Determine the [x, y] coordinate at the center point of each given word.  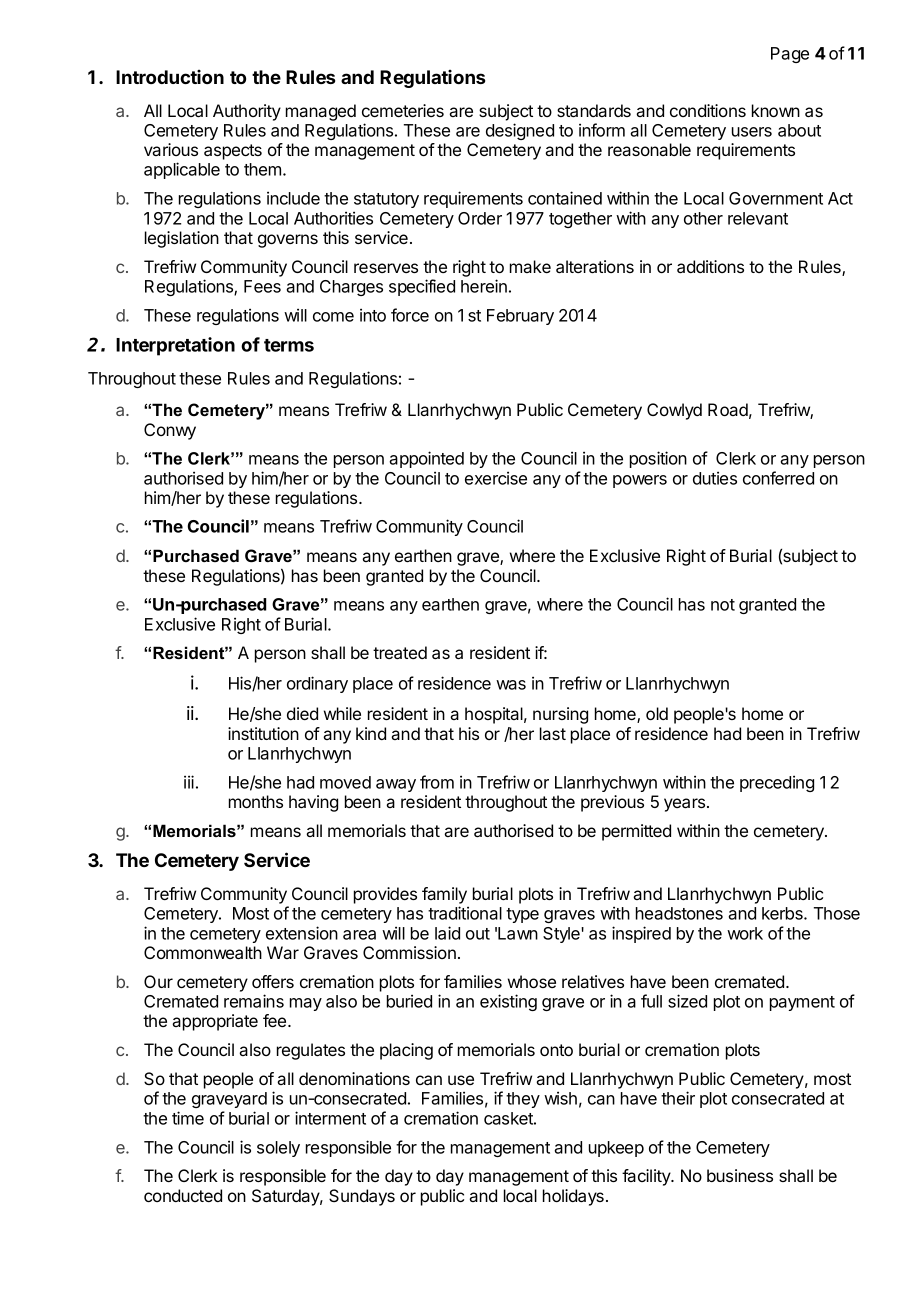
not [723, 605]
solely [278, 1149]
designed [520, 131]
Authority [247, 112]
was [511, 685]
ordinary [317, 684]
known [776, 110]
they [523, 1100]
